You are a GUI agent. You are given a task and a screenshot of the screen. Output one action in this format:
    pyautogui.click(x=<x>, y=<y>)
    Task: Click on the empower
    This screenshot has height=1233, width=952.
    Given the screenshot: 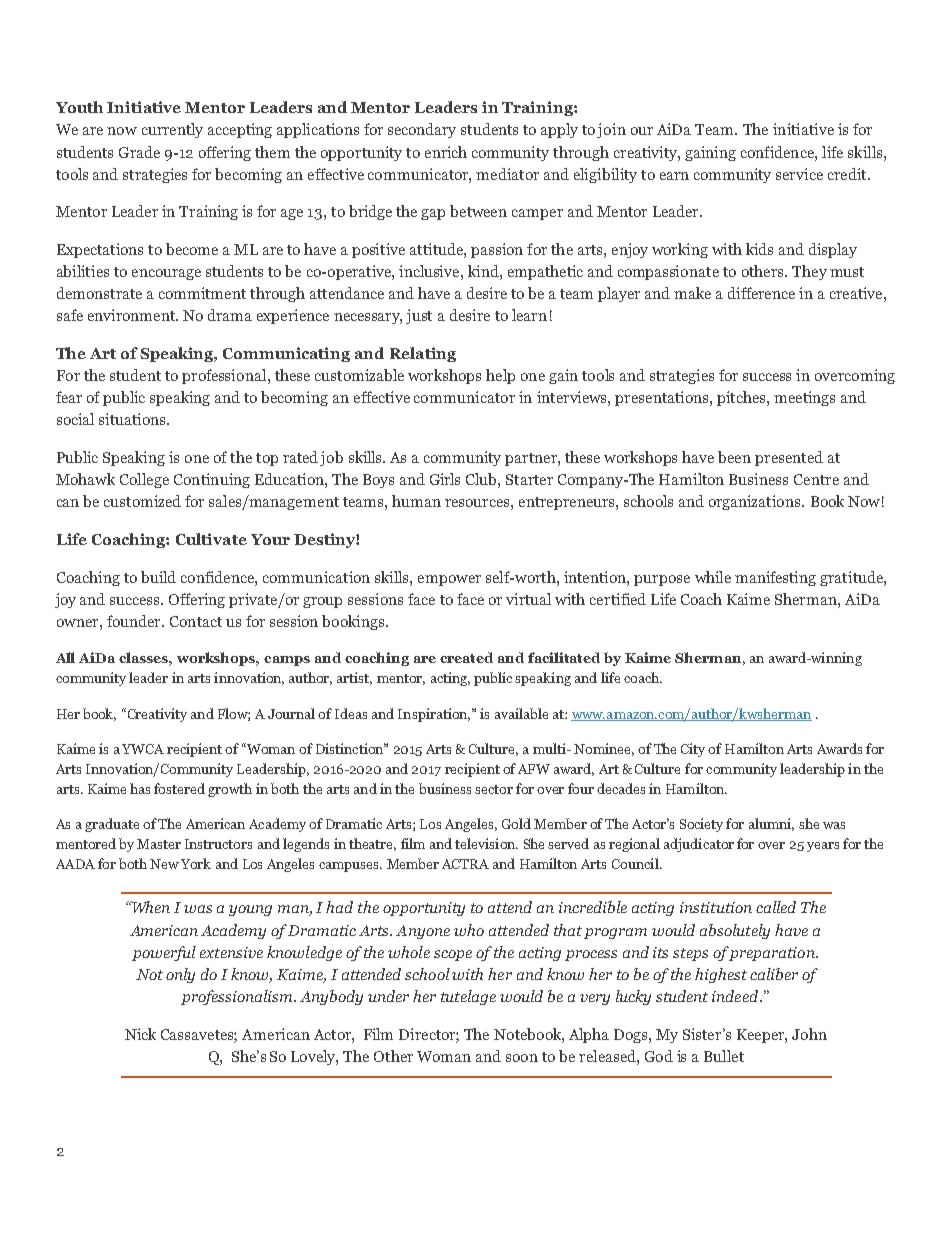 What is the action you would take?
    pyautogui.click(x=449, y=580)
